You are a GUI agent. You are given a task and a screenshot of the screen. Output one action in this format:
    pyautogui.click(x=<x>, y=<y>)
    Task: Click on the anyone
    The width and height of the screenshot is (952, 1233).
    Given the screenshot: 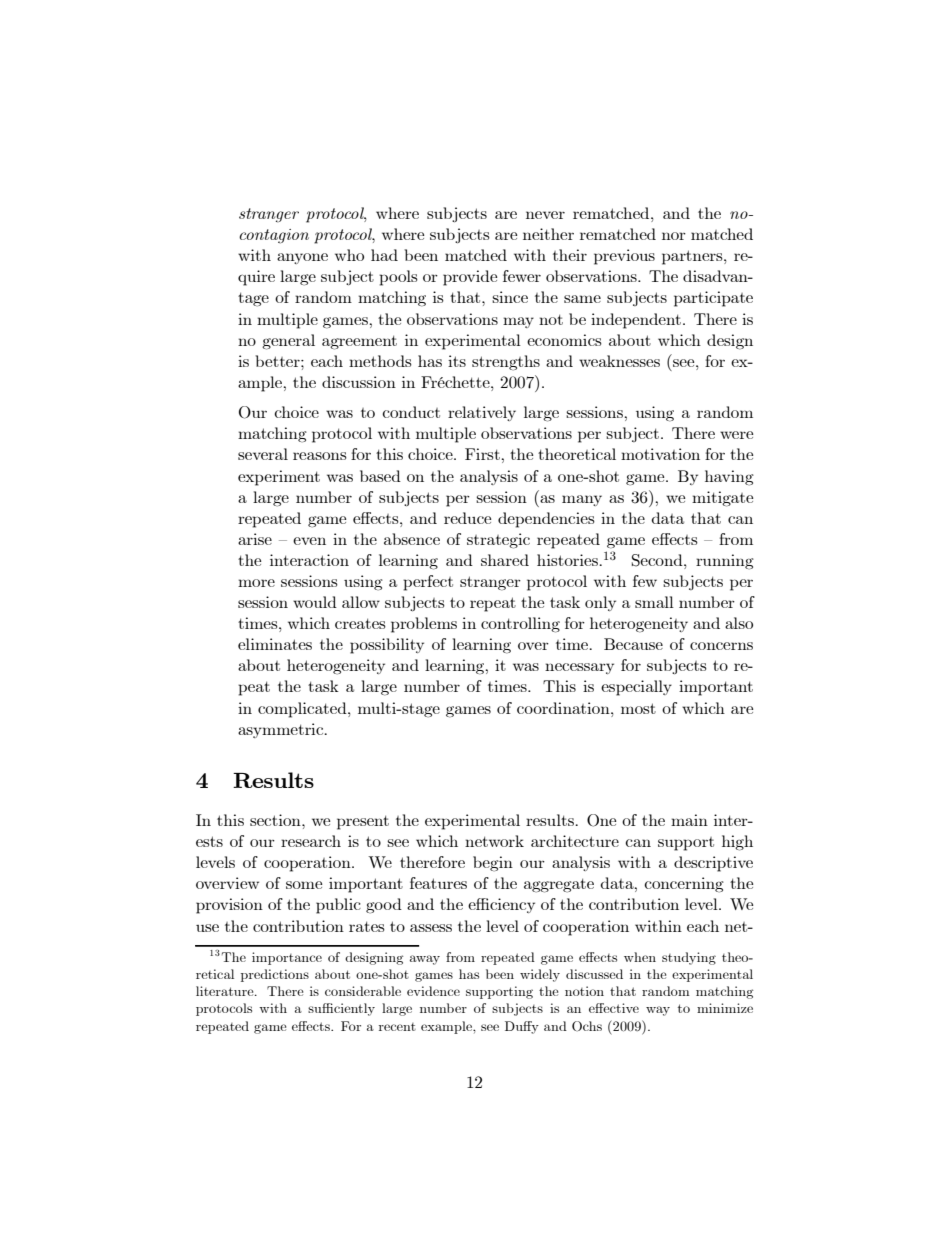 What is the action you would take?
    pyautogui.click(x=302, y=258)
